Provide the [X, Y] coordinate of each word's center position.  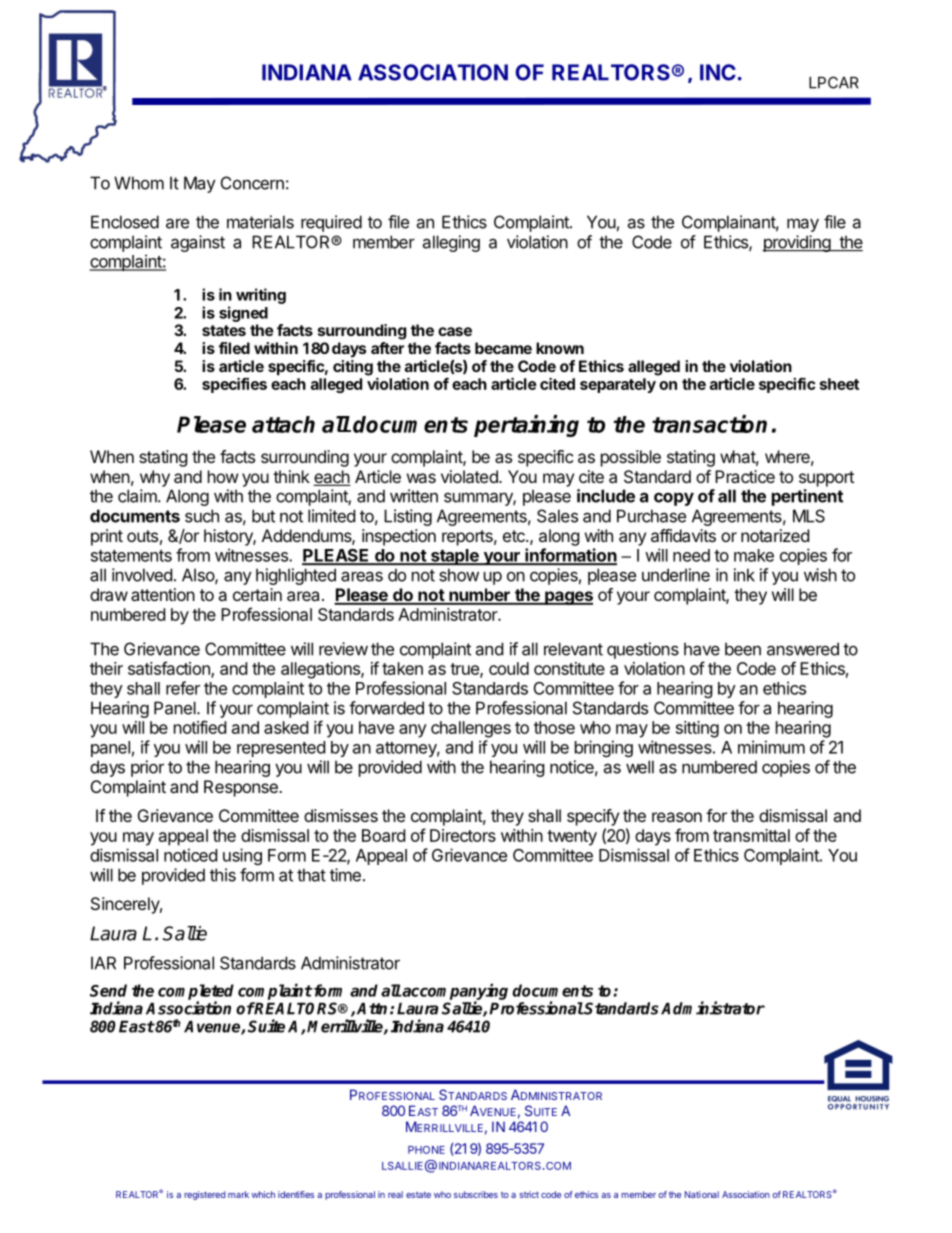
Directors [463, 835]
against [198, 243]
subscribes [476, 1194]
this [223, 875]
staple [455, 557]
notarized [775, 535]
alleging [451, 243]
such [202, 516]
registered [204, 1195]
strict [529, 1194]
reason [677, 817]
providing [797, 243]
